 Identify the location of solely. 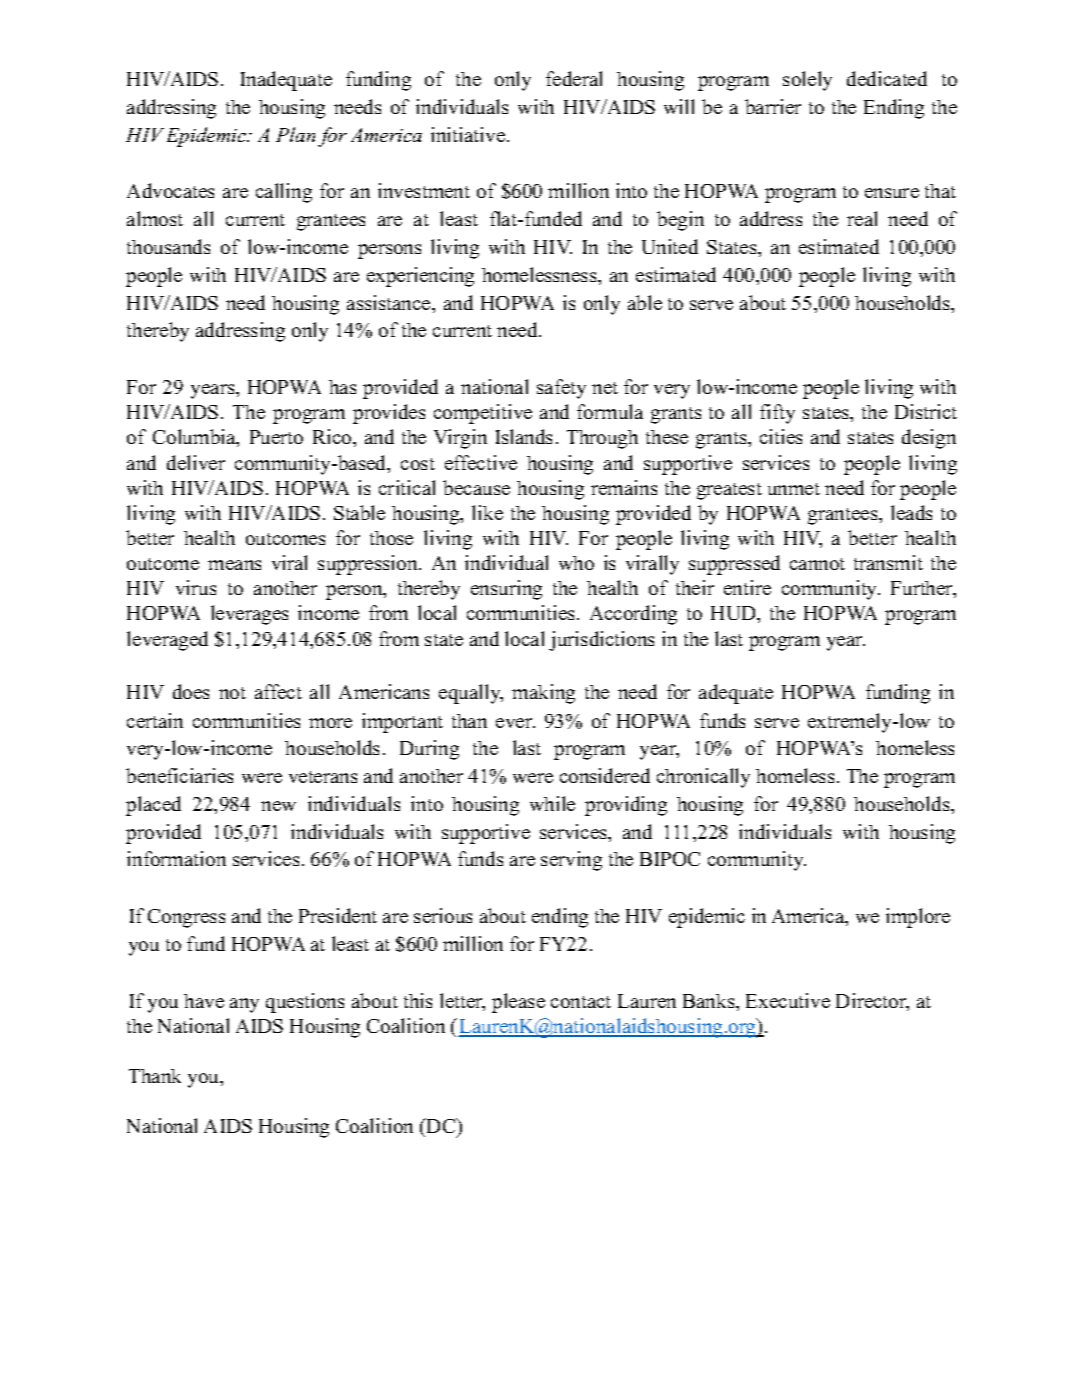
(807, 81).
